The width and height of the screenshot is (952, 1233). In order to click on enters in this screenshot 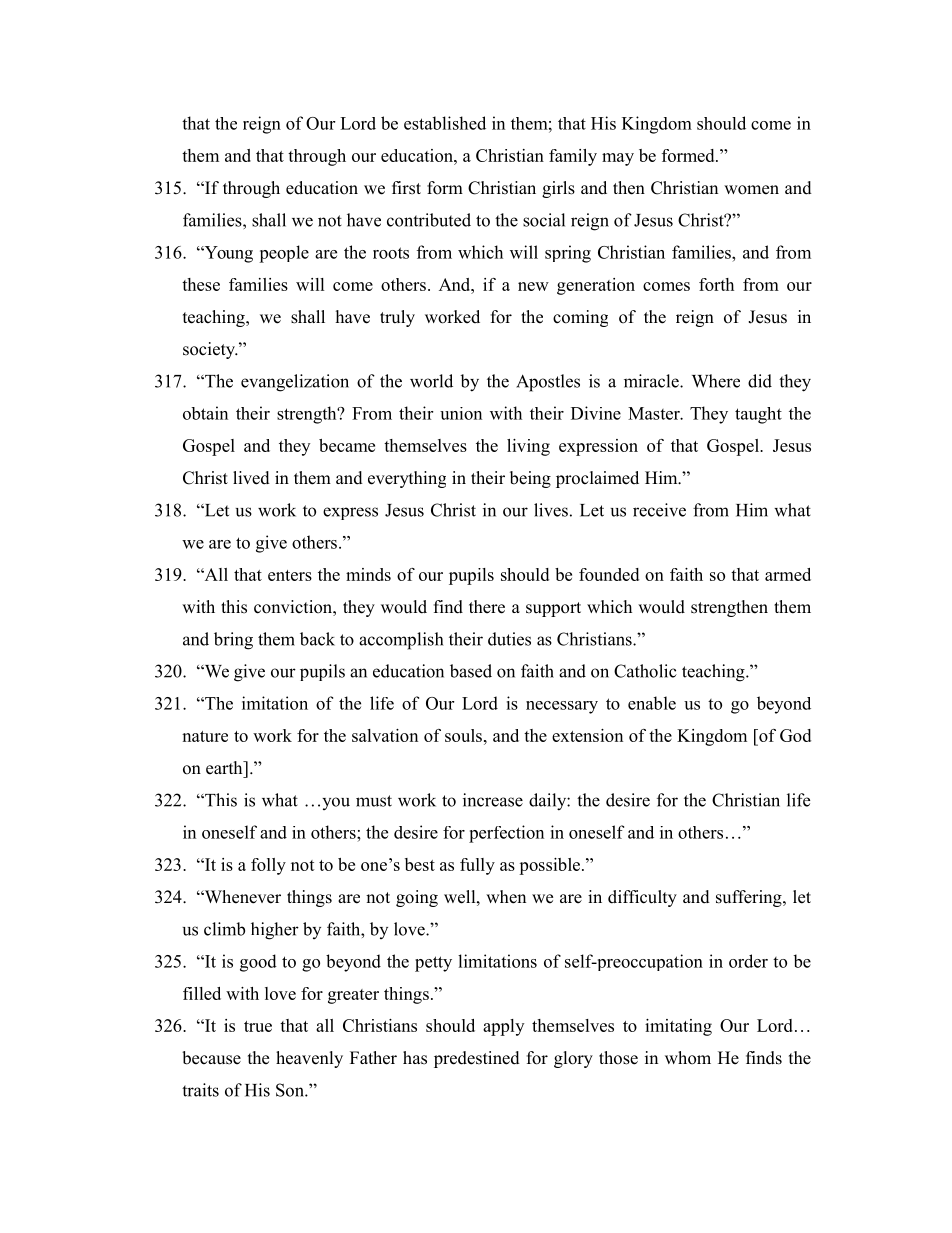, I will do `click(290, 575)`.
